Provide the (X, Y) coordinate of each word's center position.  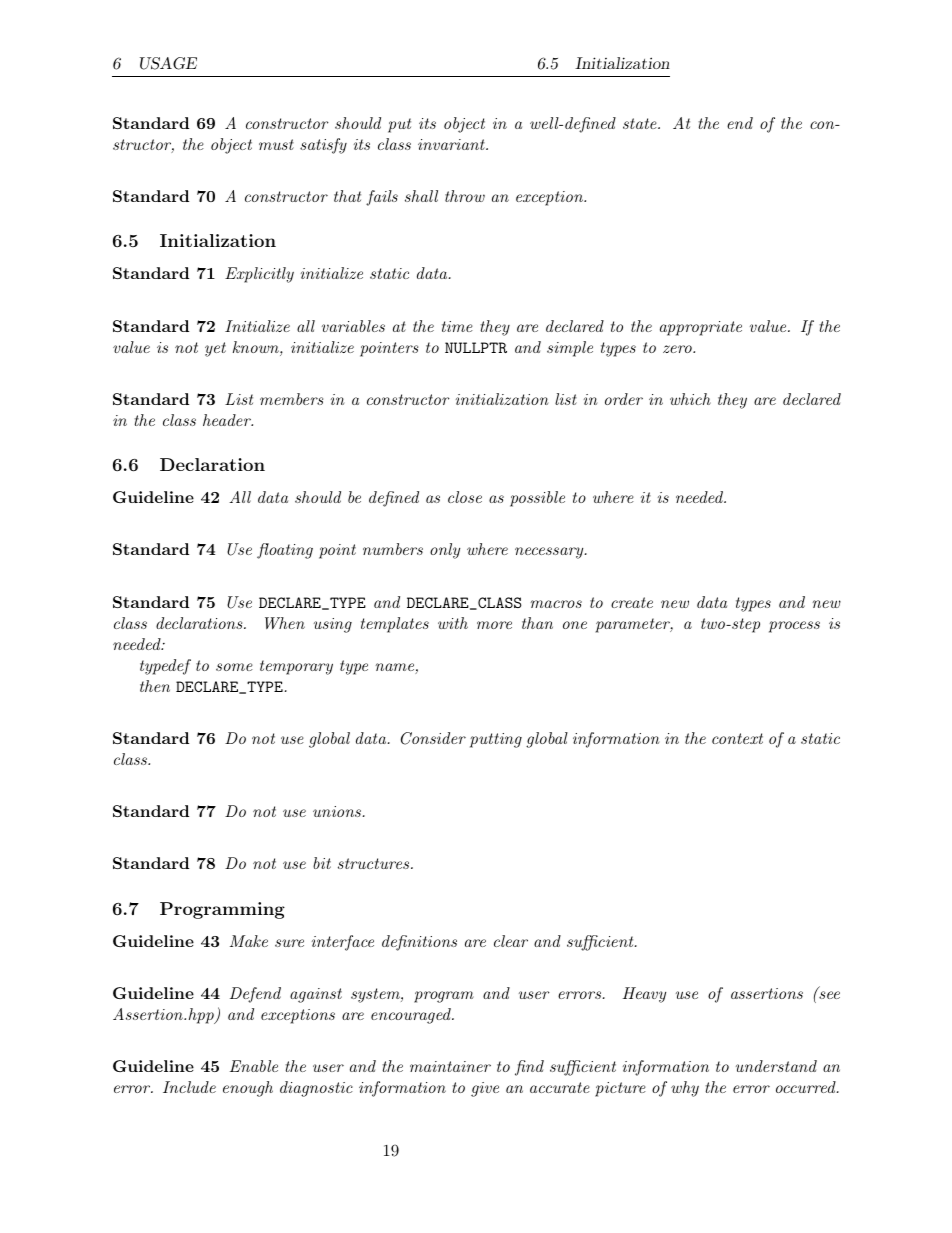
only (445, 551)
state (641, 123)
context (737, 738)
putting (496, 740)
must (276, 144)
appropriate (701, 328)
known (257, 348)
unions (338, 811)
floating (285, 551)
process (794, 627)
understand (776, 1066)
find (529, 1068)
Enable (254, 1066)
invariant (452, 144)
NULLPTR (476, 347)
